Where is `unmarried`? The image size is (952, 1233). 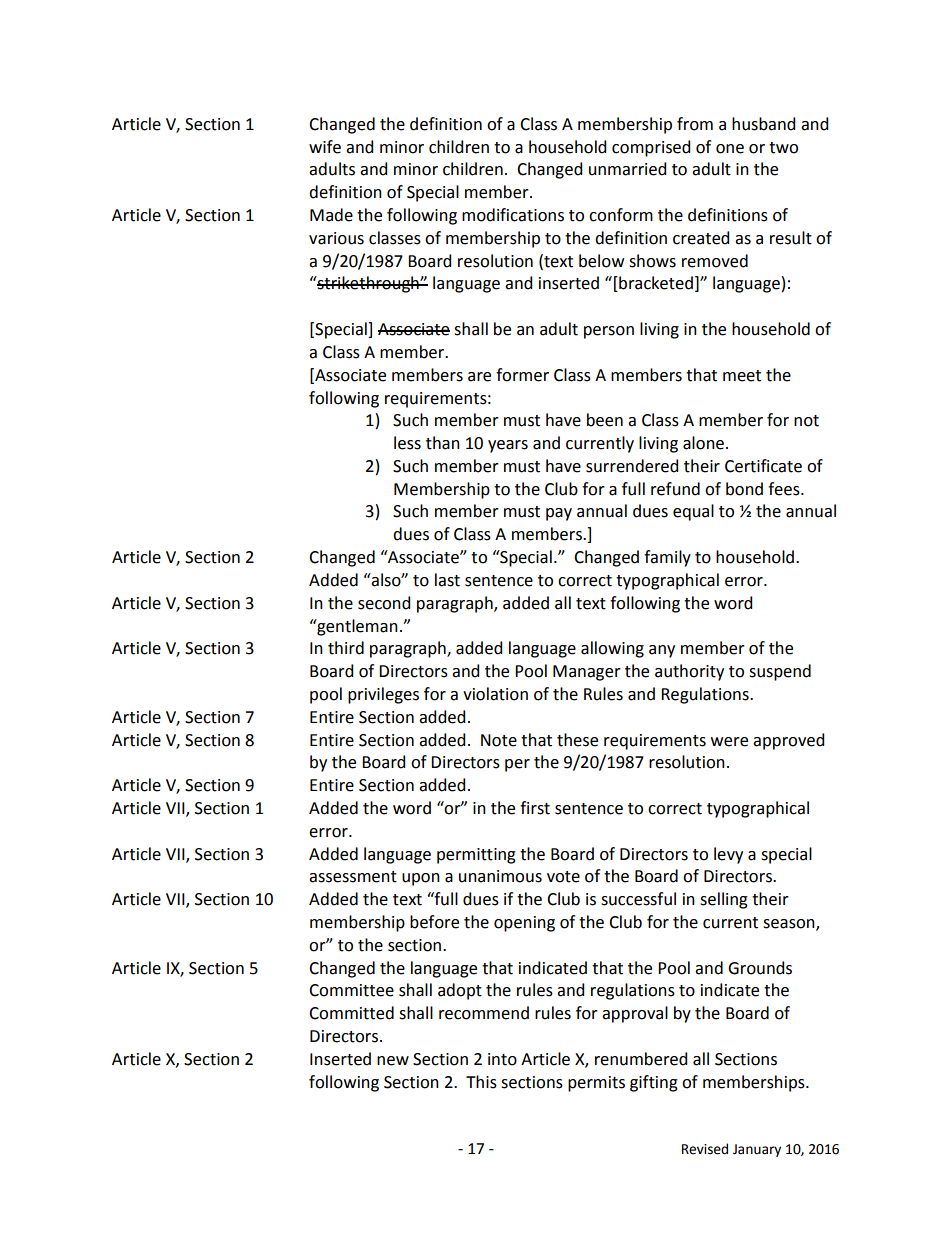
unmarried is located at coordinates (627, 169).
